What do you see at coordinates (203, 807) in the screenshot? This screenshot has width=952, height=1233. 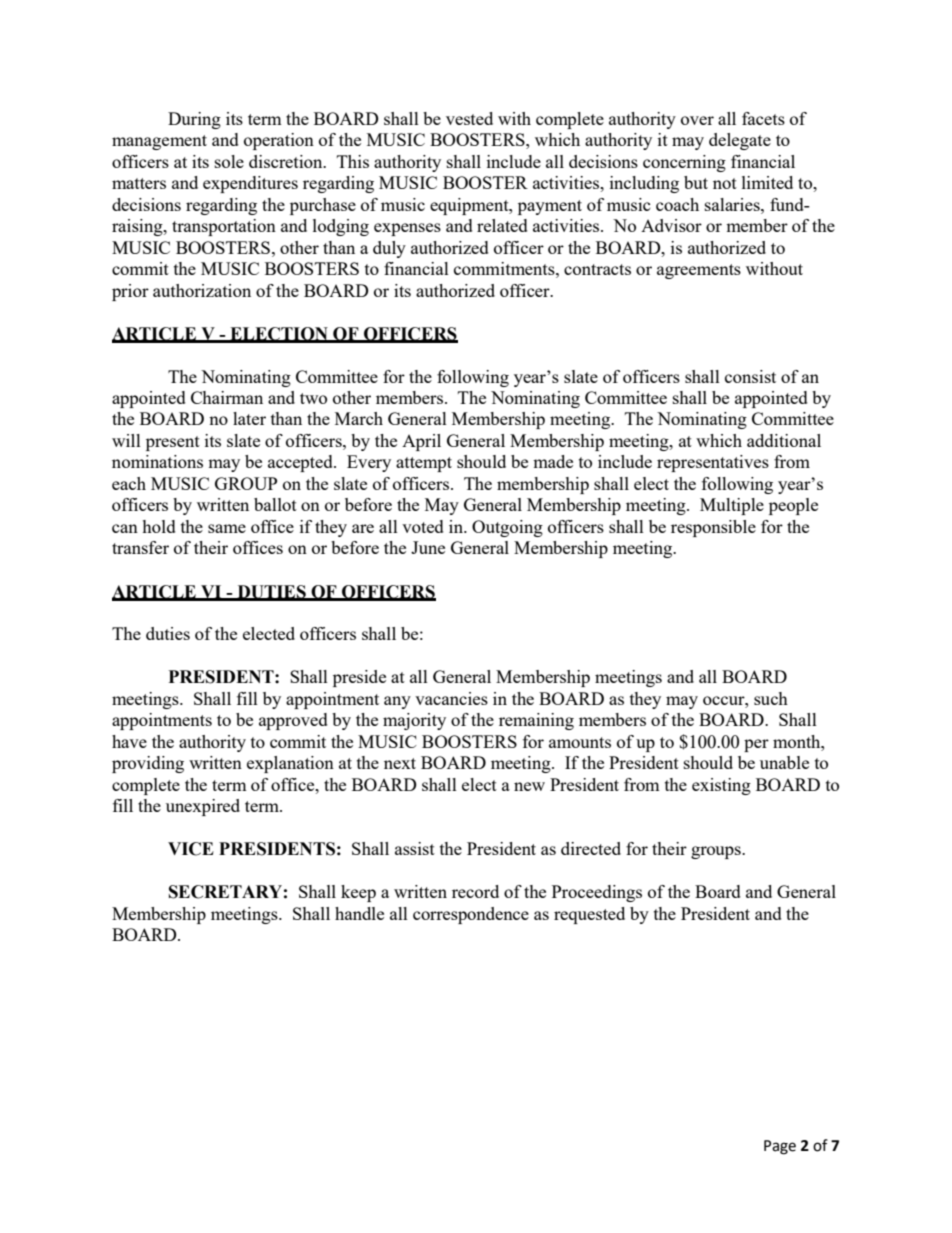 I see `unexpired` at bounding box center [203, 807].
